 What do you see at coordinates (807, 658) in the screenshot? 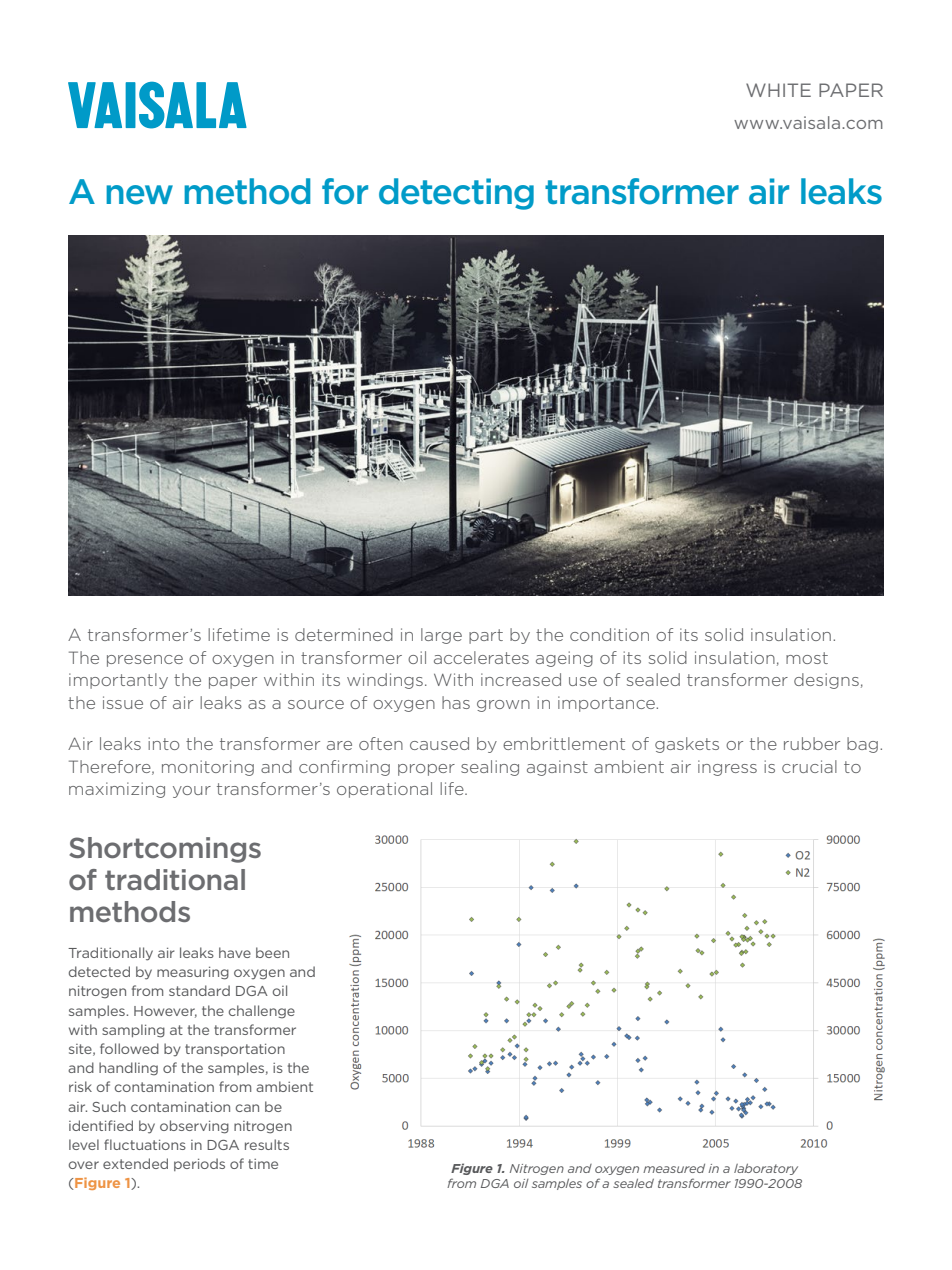
I see `most` at bounding box center [807, 658].
